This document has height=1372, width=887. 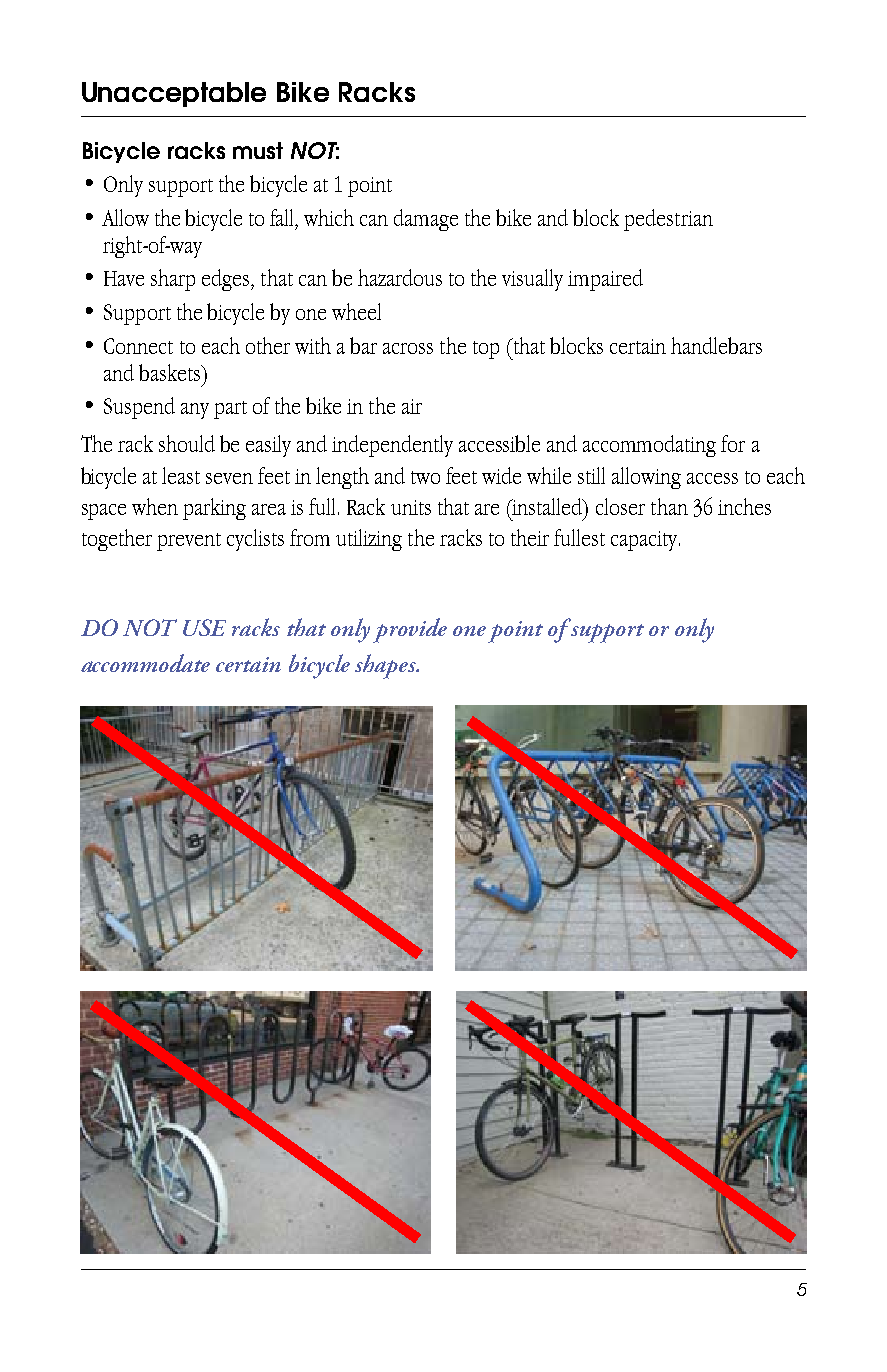 What do you see at coordinates (195, 411) in the document?
I see `any` at bounding box center [195, 411].
